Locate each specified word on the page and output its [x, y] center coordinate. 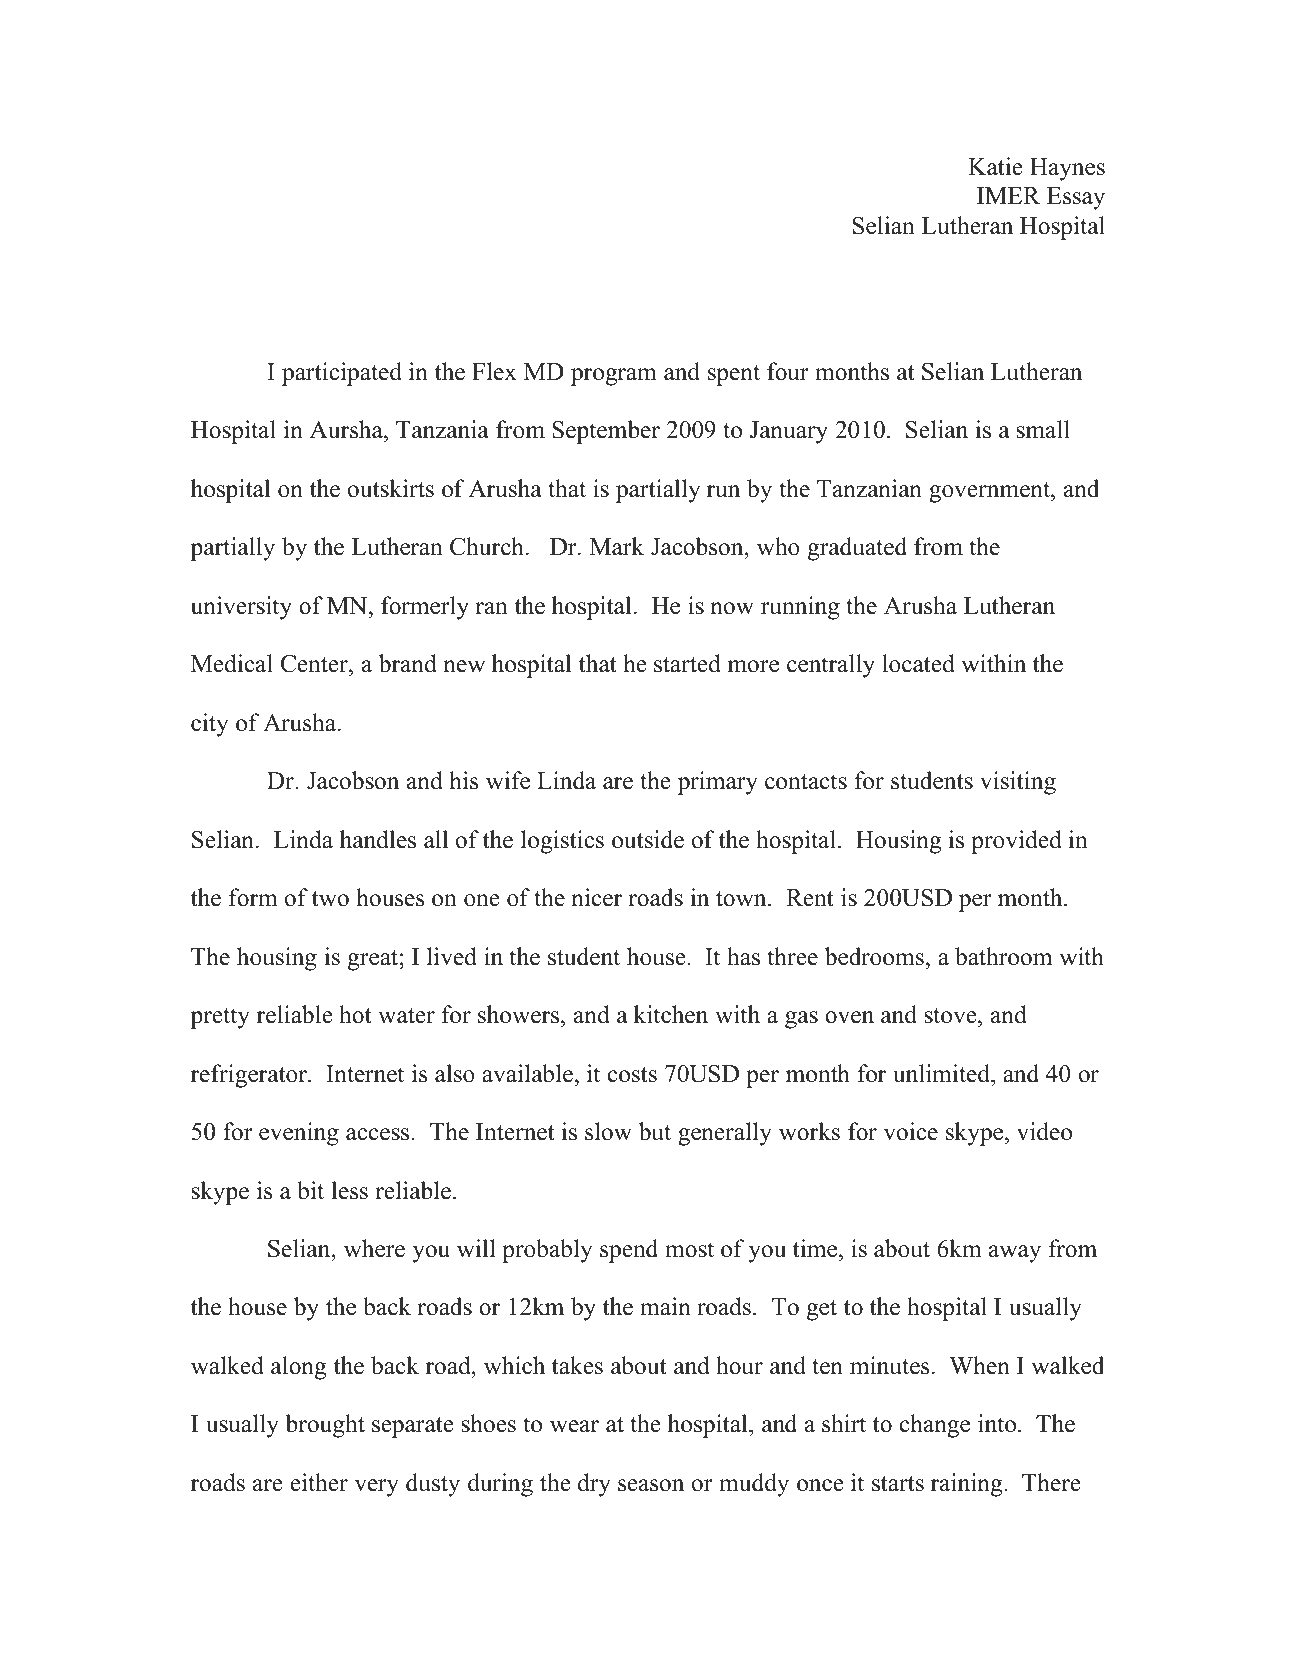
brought [325, 1426]
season [651, 1485]
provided [1016, 842]
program [614, 377]
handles [378, 839]
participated [342, 374]
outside [648, 839]
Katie [995, 166]
